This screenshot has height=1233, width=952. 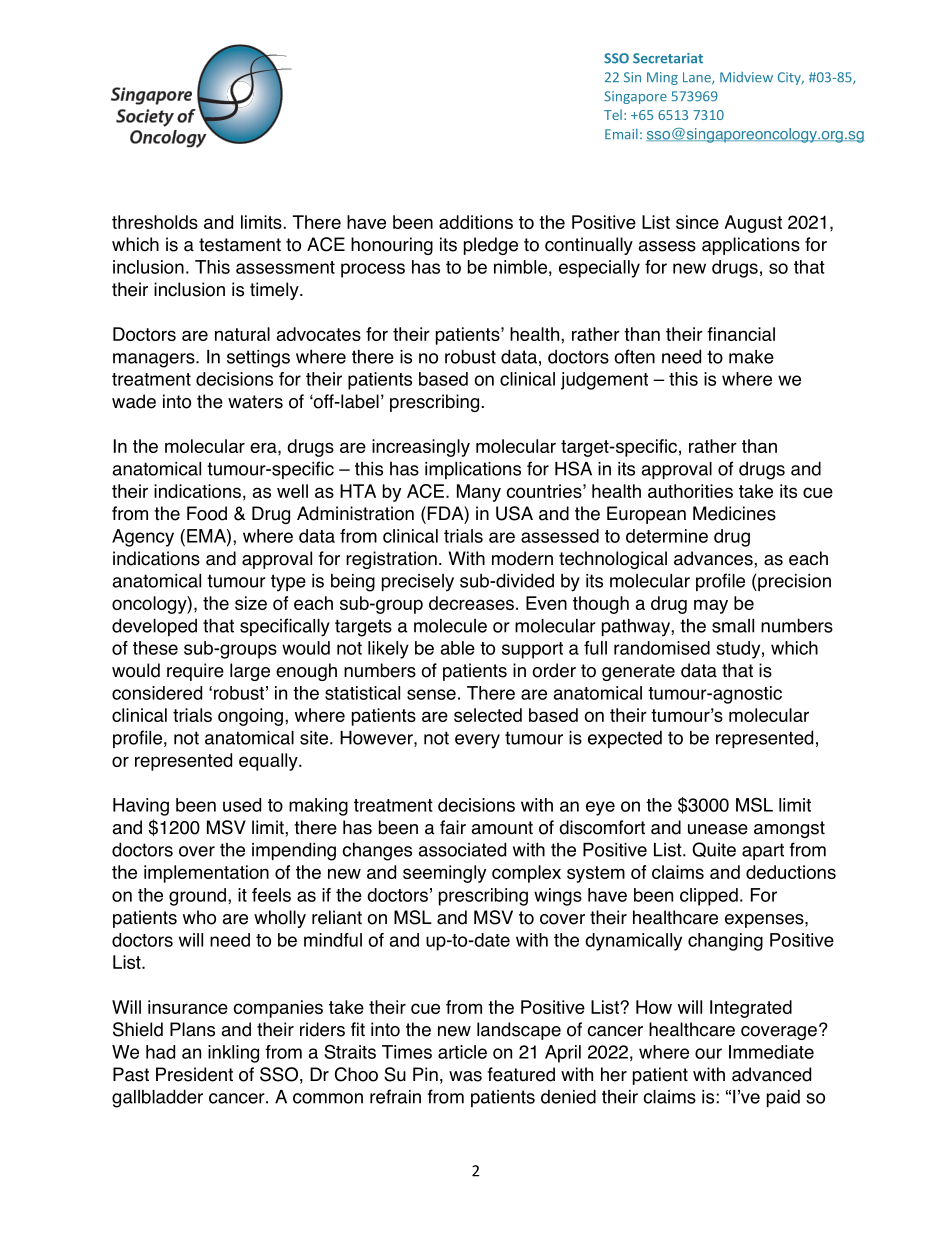 I want to click on increasingly, so click(x=421, y=448).
